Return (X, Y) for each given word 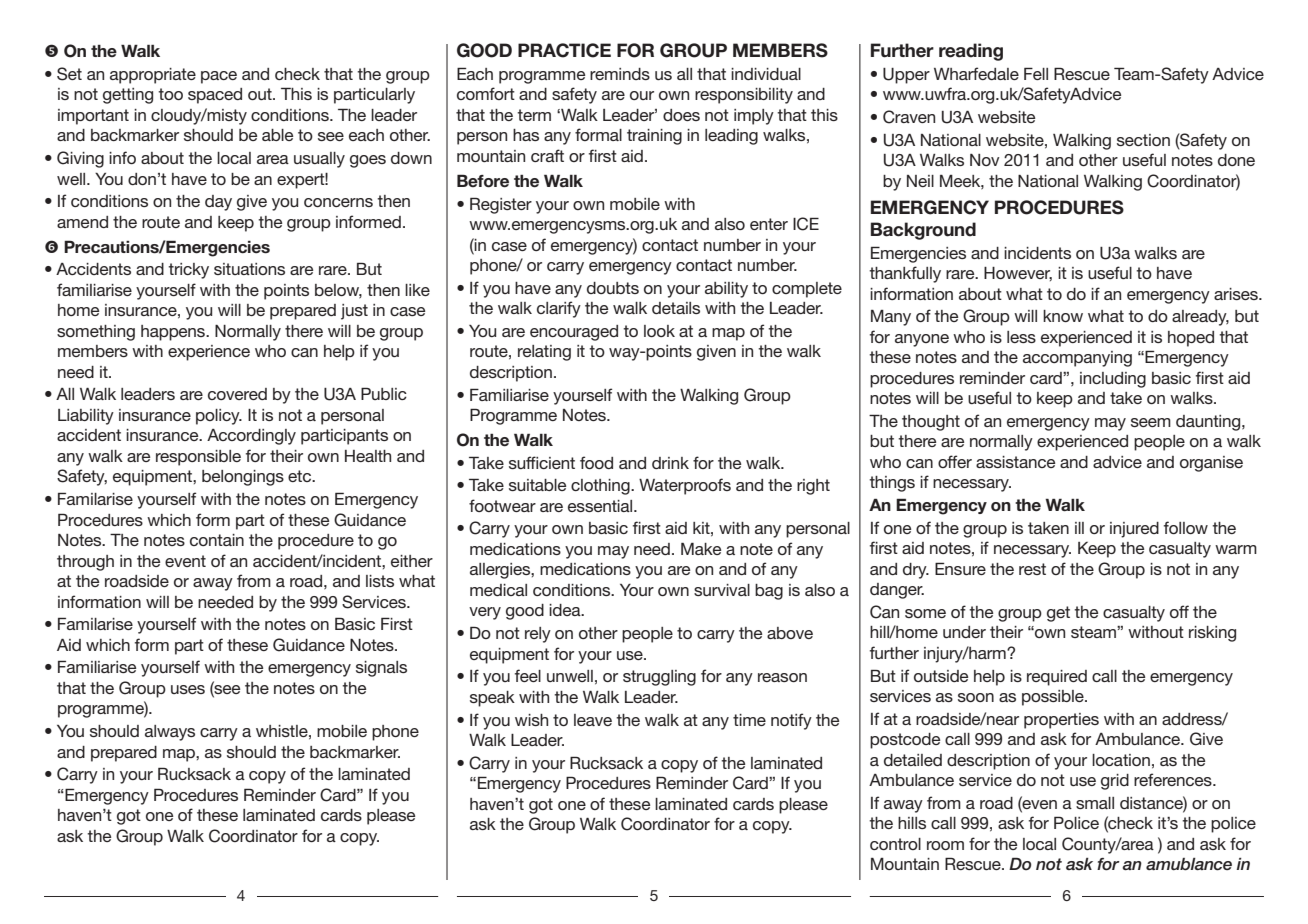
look (659, 331)
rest (1032, 569)
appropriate (153, 76)
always (170, 733)
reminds (620, 74)
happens (174, 333)
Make (701, 549)
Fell (1036, 73)
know (1063, 316)
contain (217, 540)
